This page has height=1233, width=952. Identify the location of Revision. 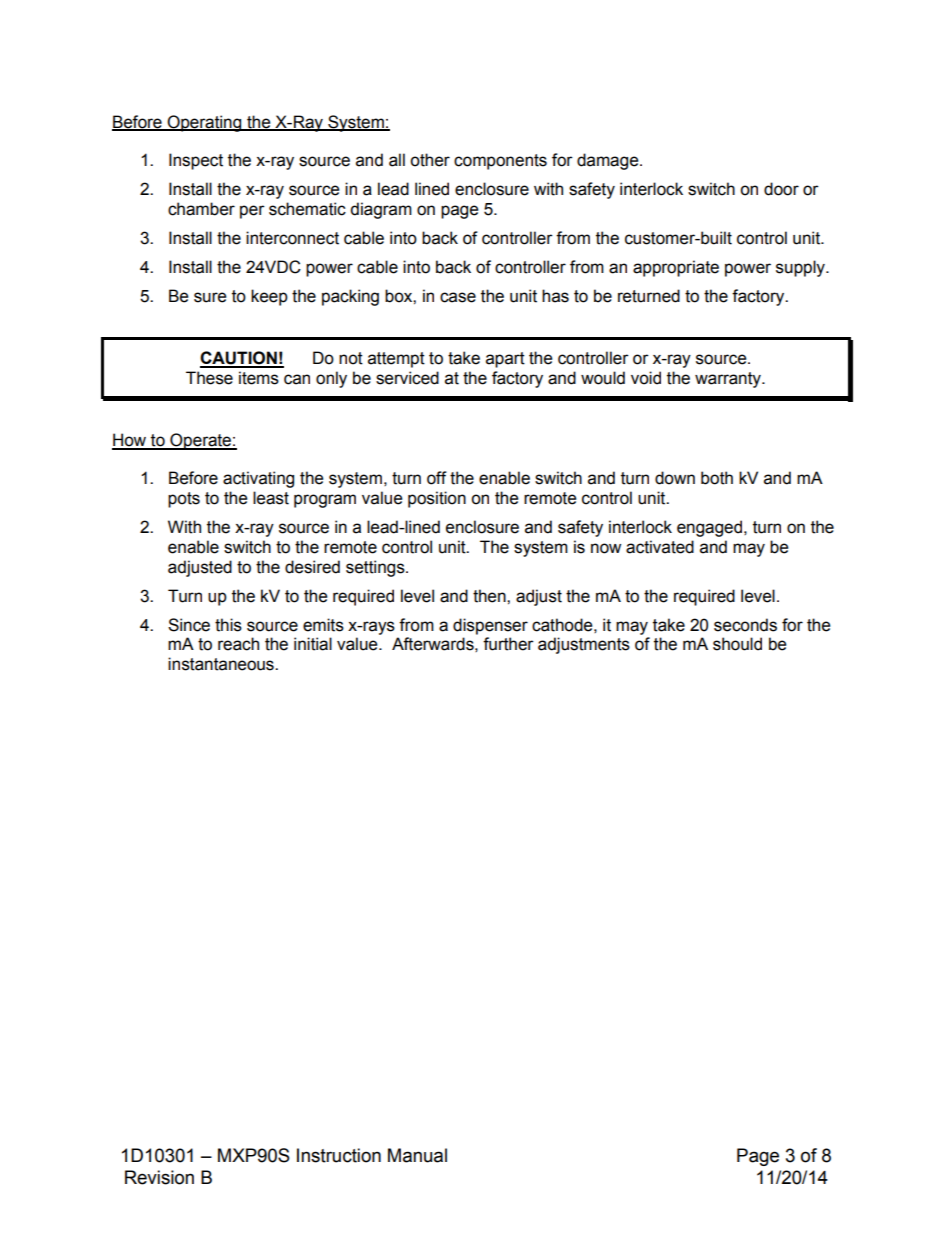
(159, 1177).
